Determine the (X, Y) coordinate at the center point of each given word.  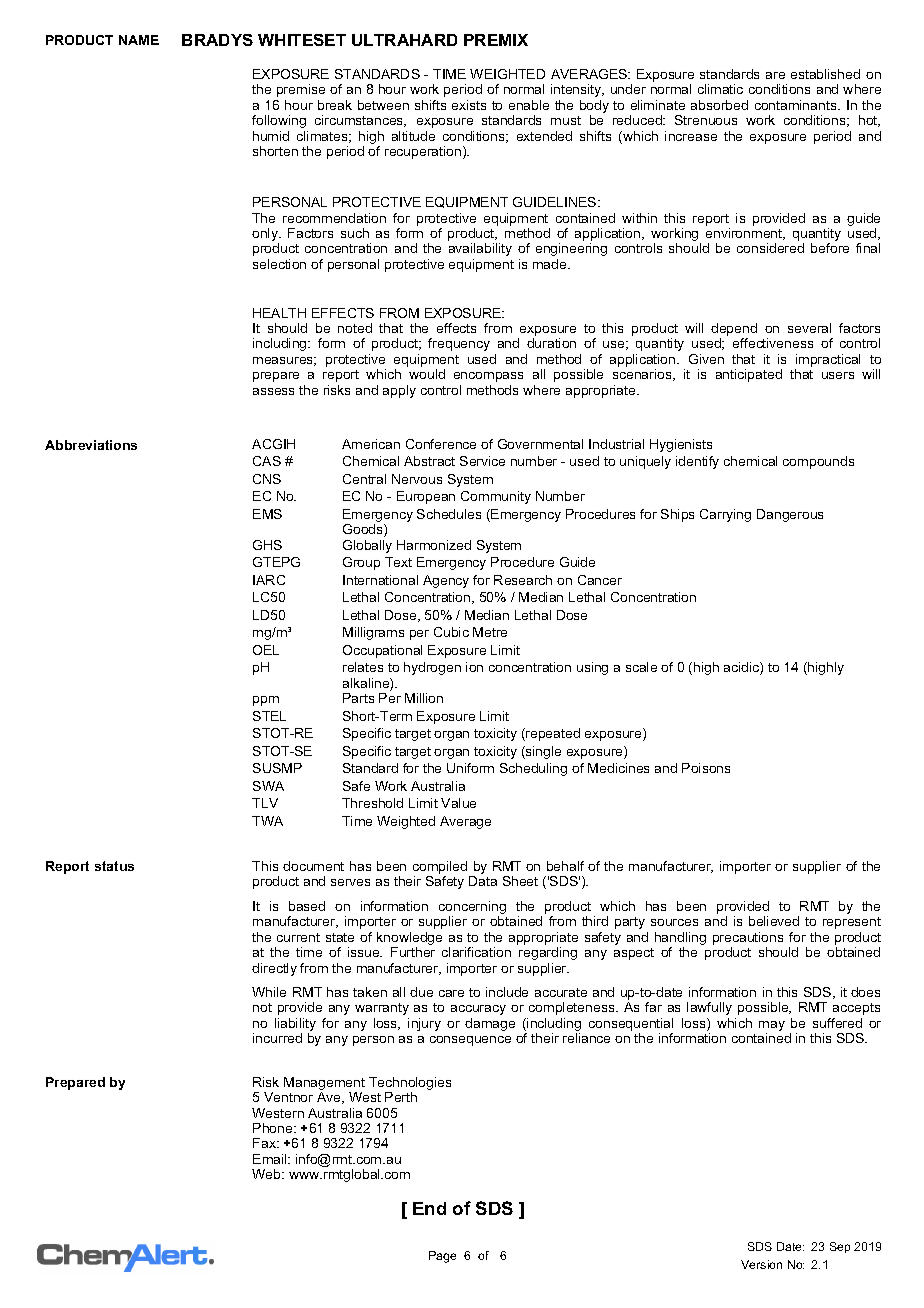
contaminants (797, 105)
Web (267, 1174)
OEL (266, 650)
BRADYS (217, 40)
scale (641, 667)
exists (469, 105)
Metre (490, 632)
